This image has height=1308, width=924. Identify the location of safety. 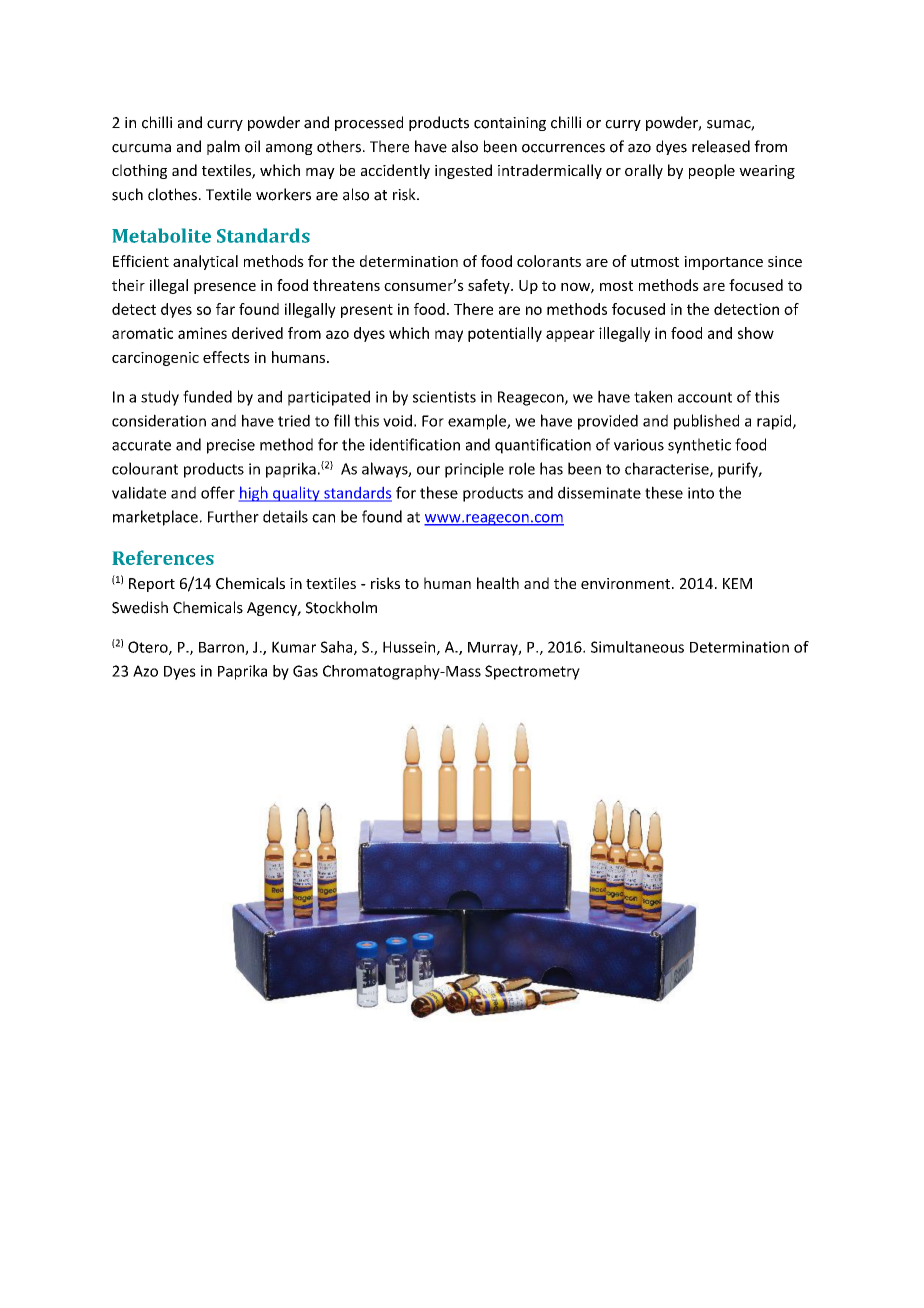
(490, 286).
